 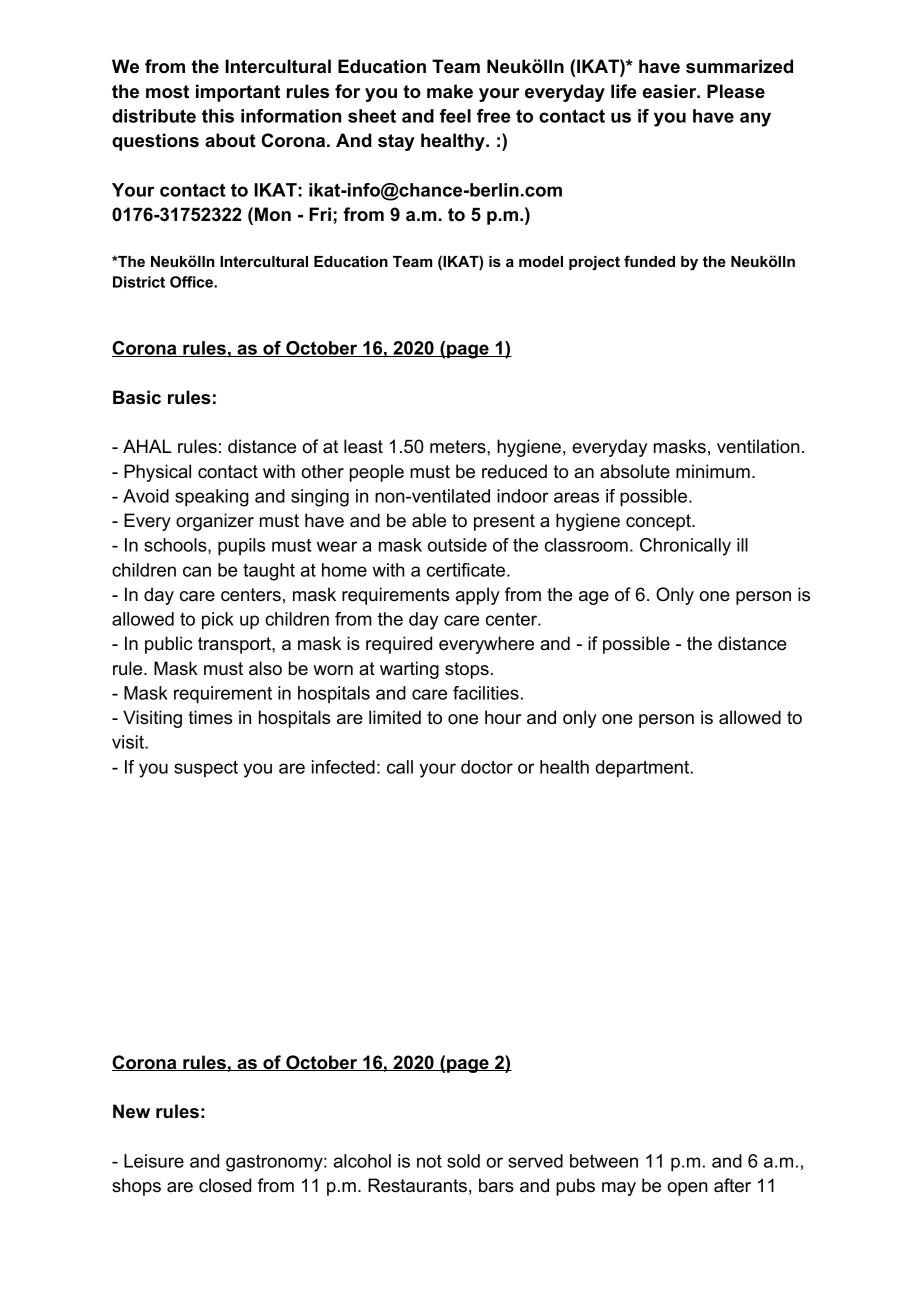 What do you see at coordinates (429, 1161) in the image?
I see `not` at bounding box center [429, 1161].
